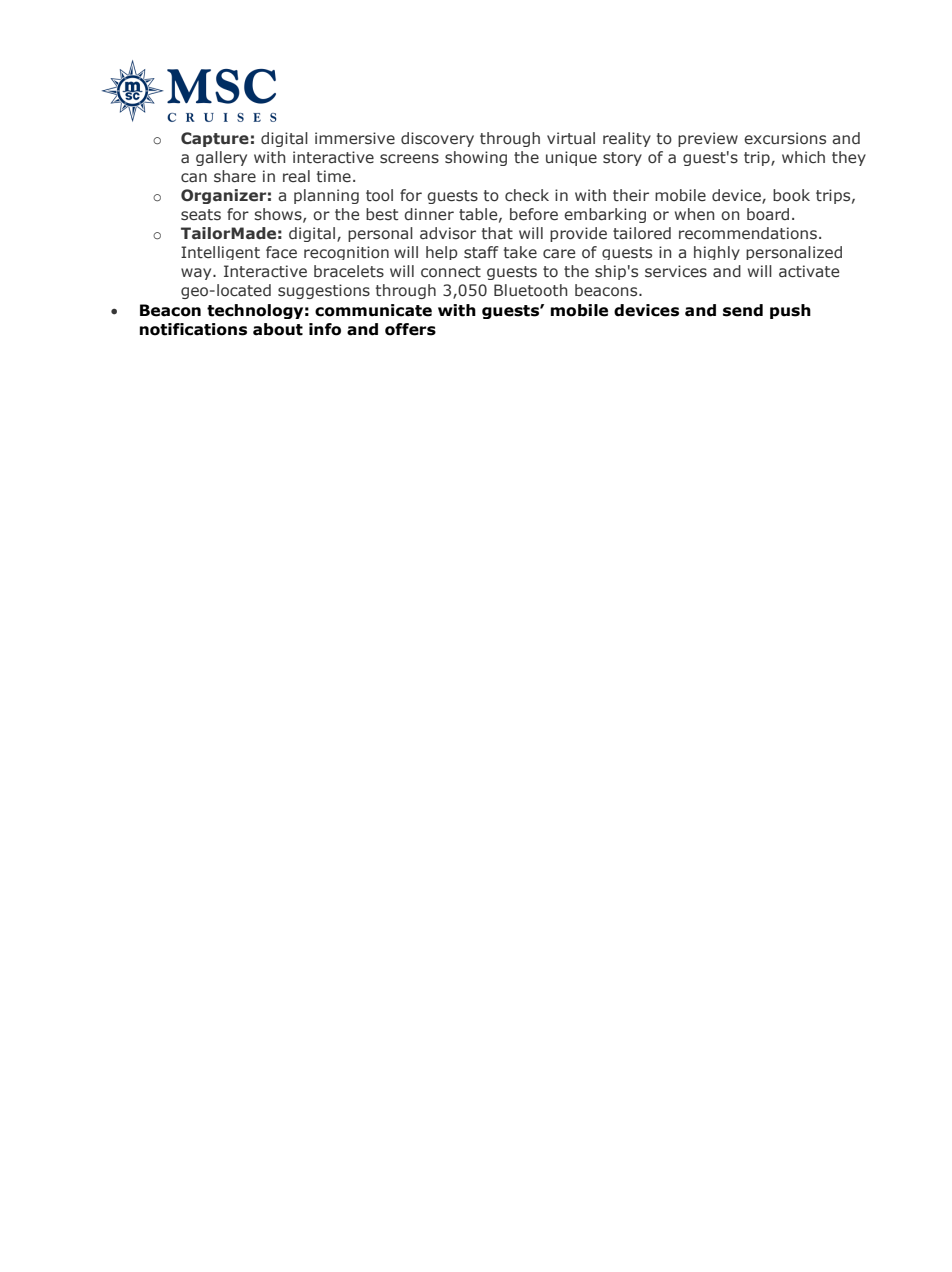 This image has height=1272, width=952. What do you see at coordinates (571, 138) in the image?
I see `virtual` at bounding box center [571, 138].
